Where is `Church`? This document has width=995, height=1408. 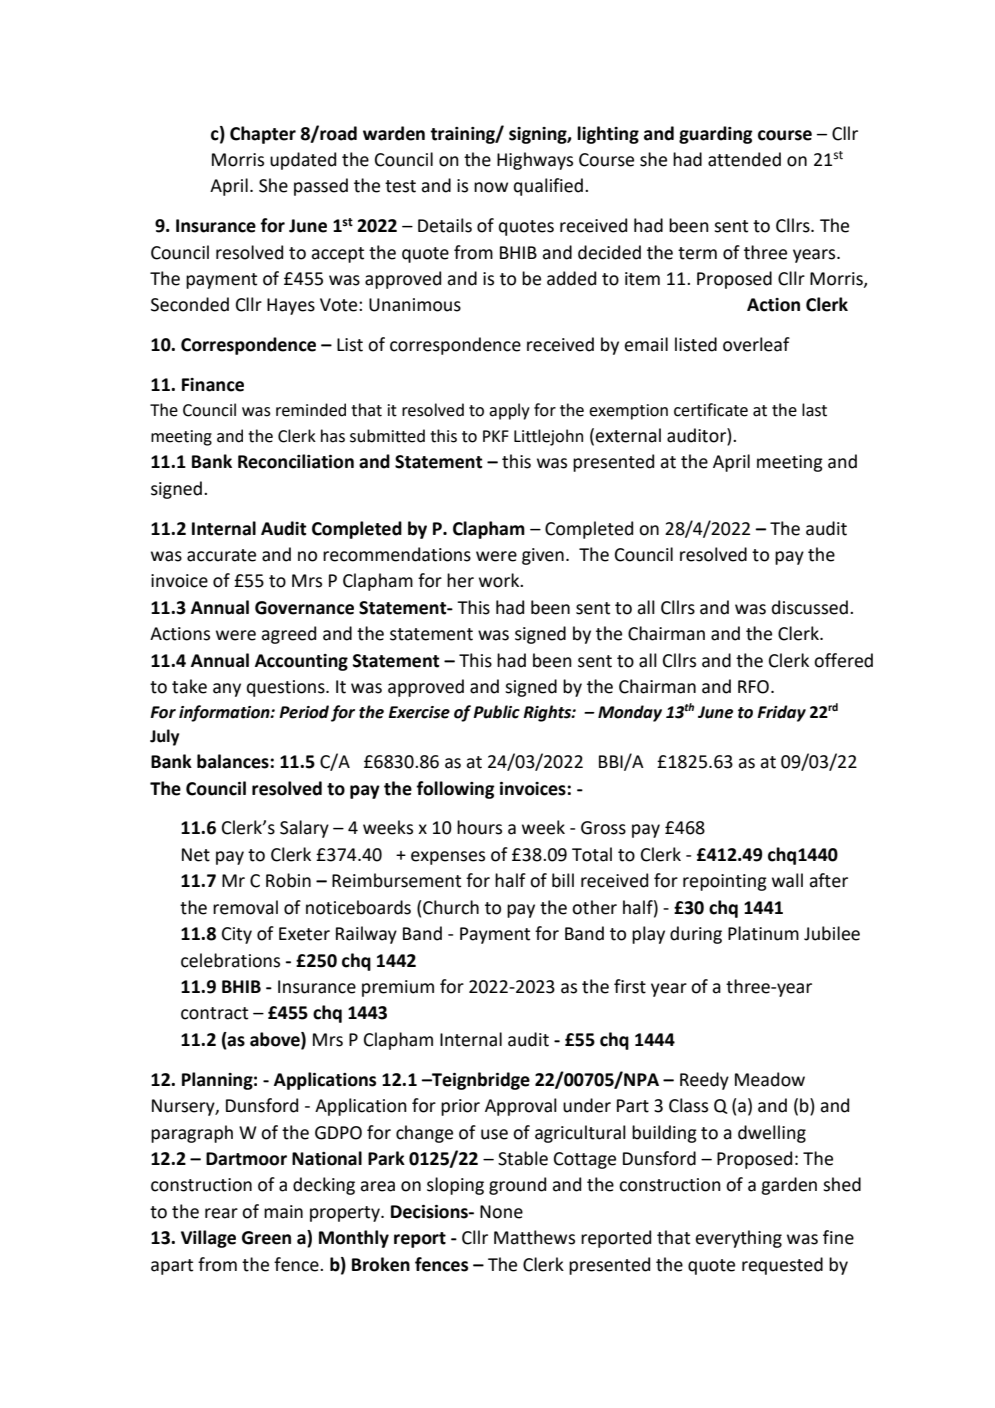 Church is located at coordinates (451, 907).
